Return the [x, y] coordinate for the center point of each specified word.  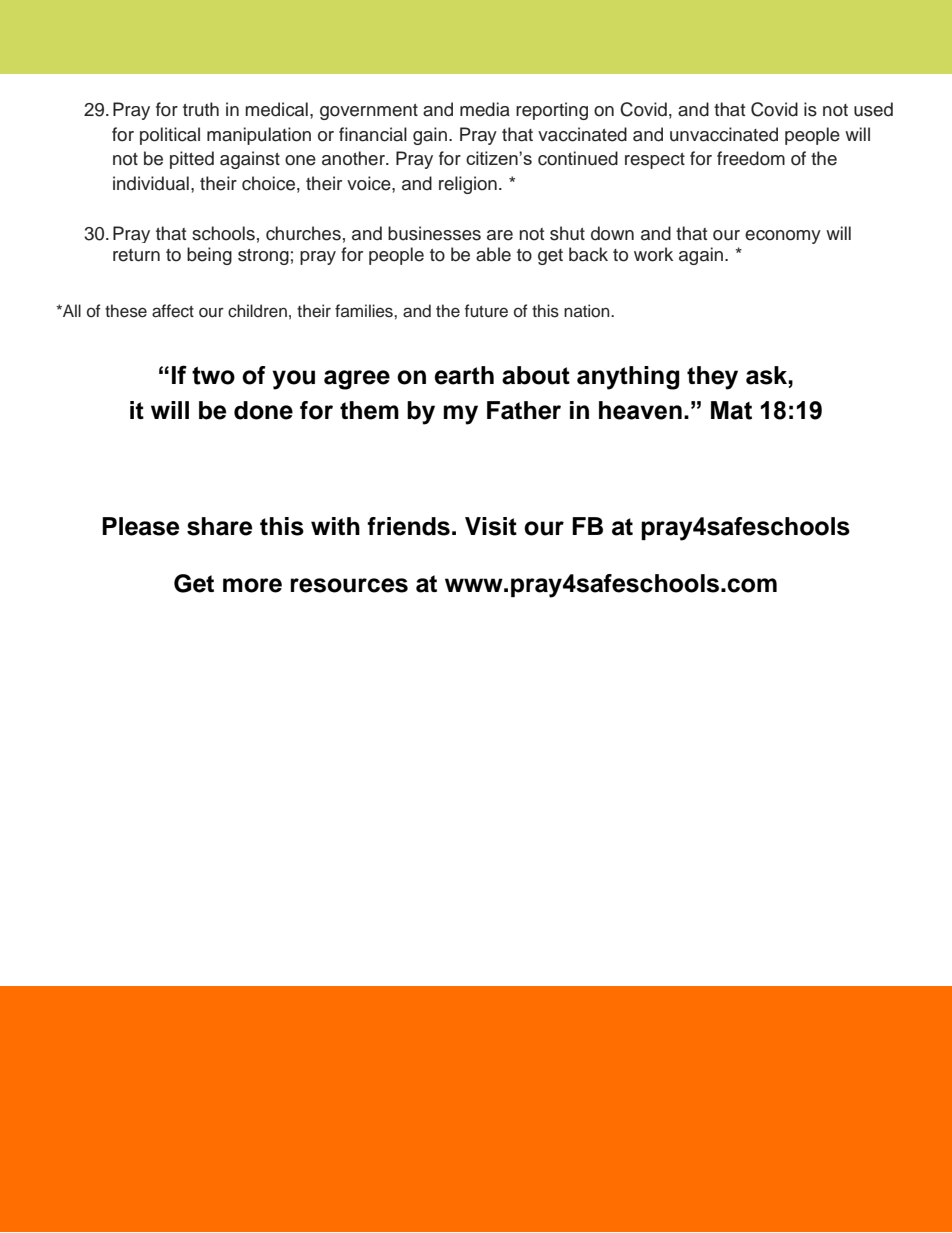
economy [783, 237]
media [485, 109]
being [209, 256]
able [493, 254]
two [213, 376]
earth [464, 375]
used [873, 109]
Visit [491, 526]
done [263, 410]
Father [524, 410]
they [712, 378]
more [252, 585]
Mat [731, 410]
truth [201, 109]
